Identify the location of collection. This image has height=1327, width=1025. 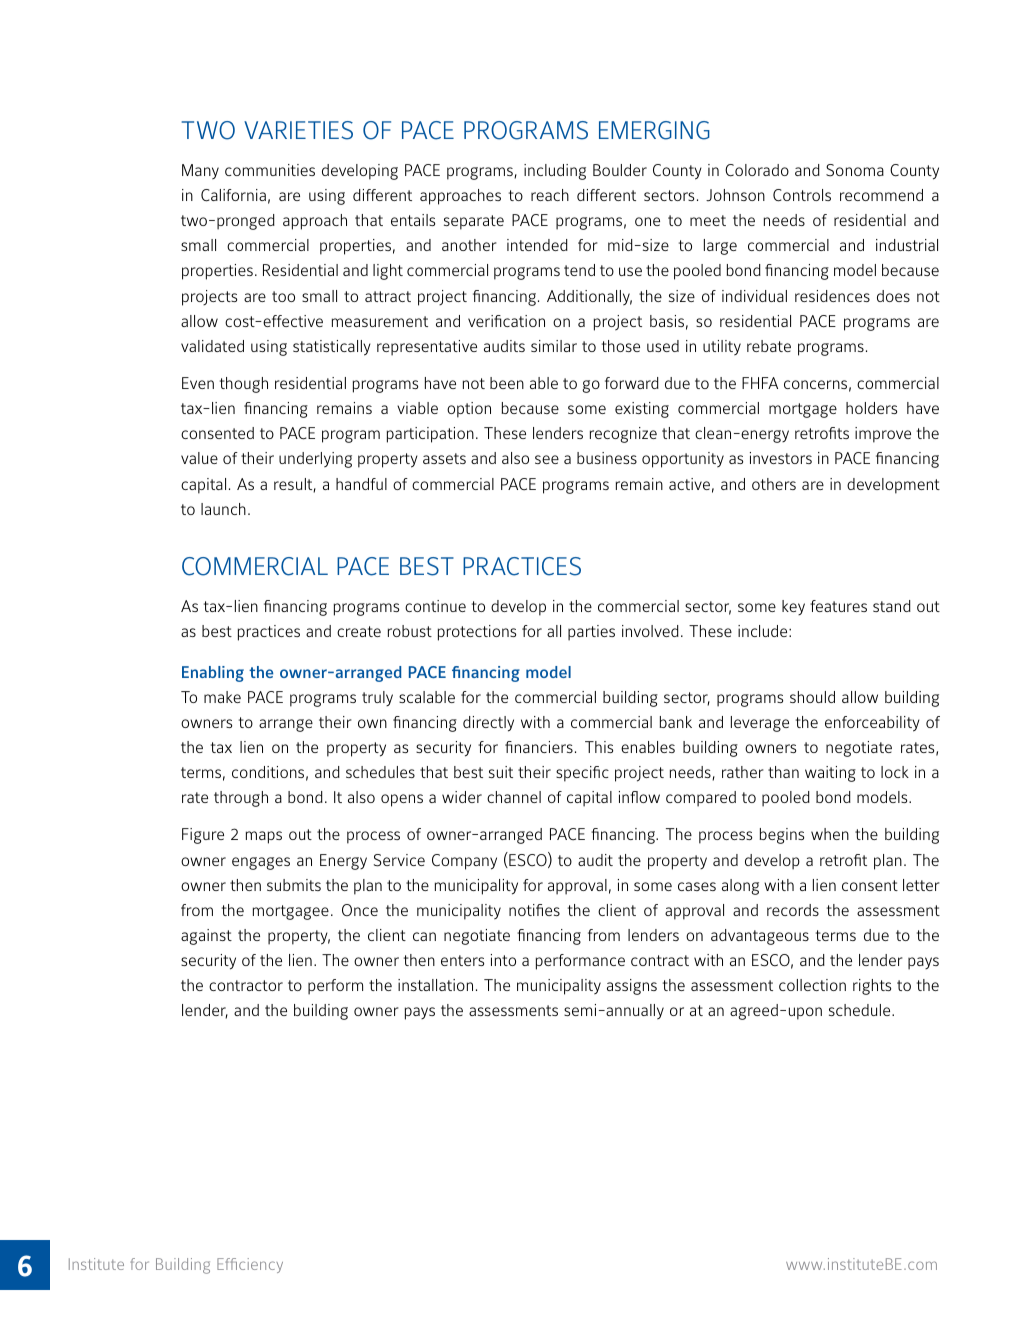
(812, 985).
